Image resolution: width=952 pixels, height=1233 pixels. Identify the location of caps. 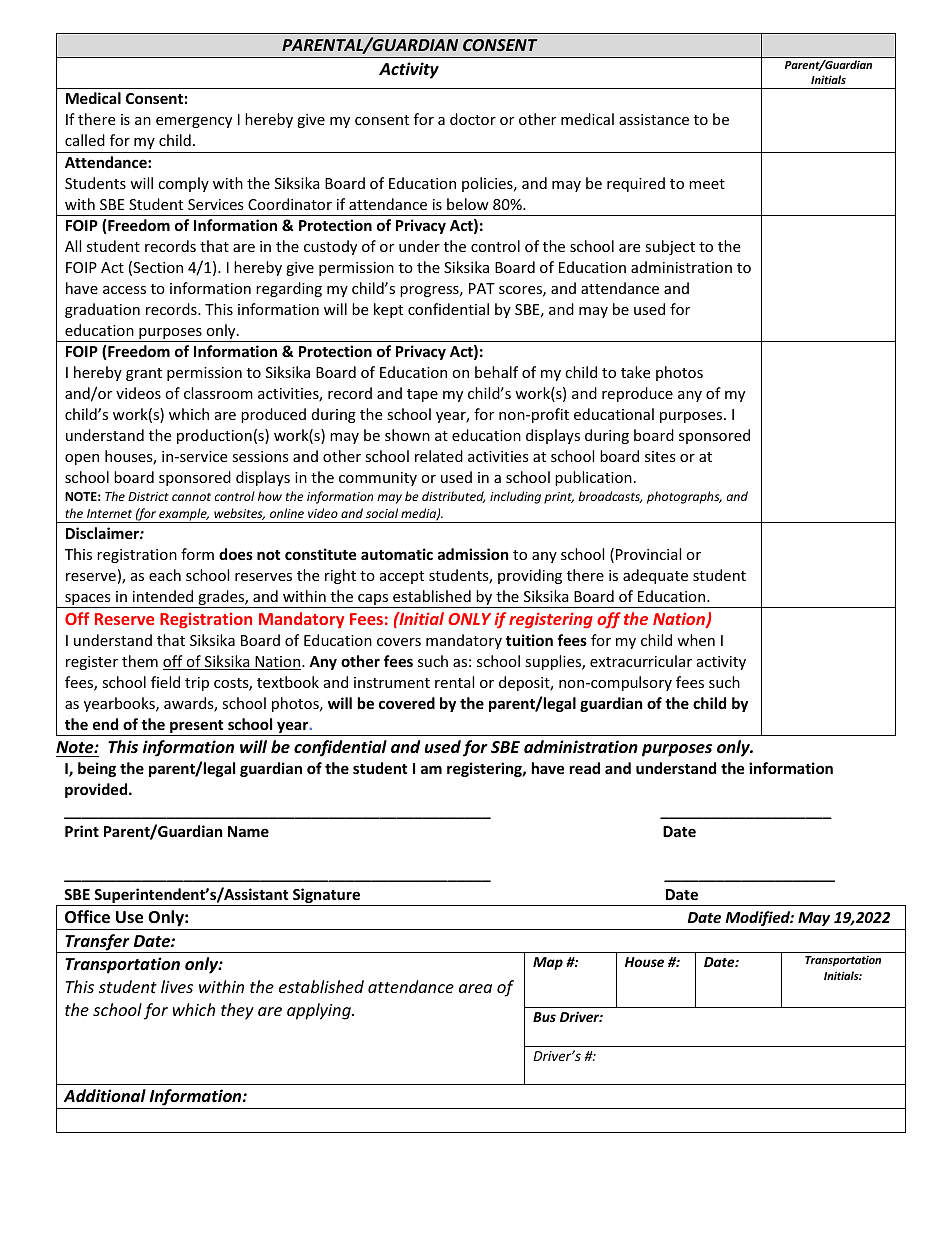
(373, 601).
